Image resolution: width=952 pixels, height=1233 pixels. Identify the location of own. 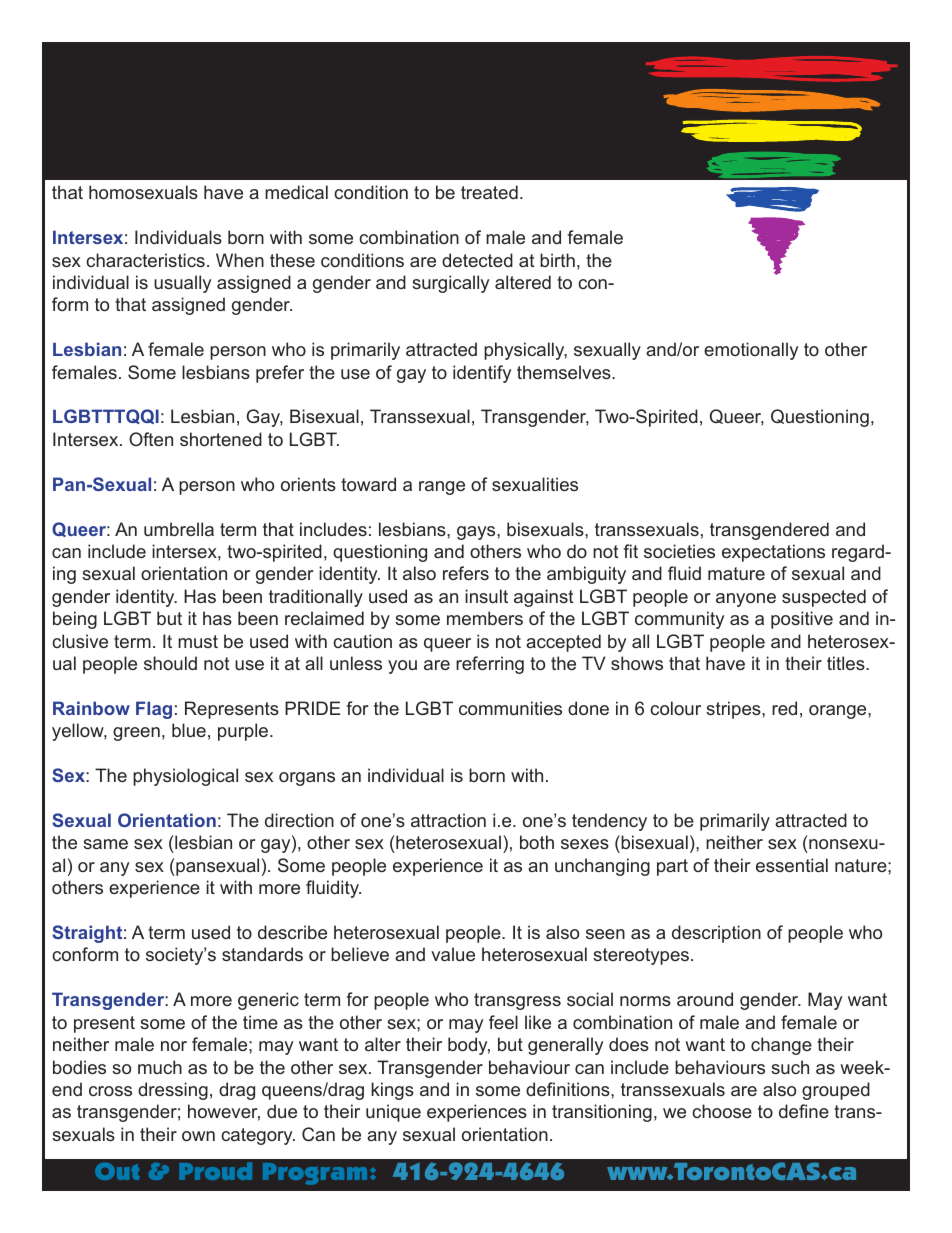
(198, 1136).
